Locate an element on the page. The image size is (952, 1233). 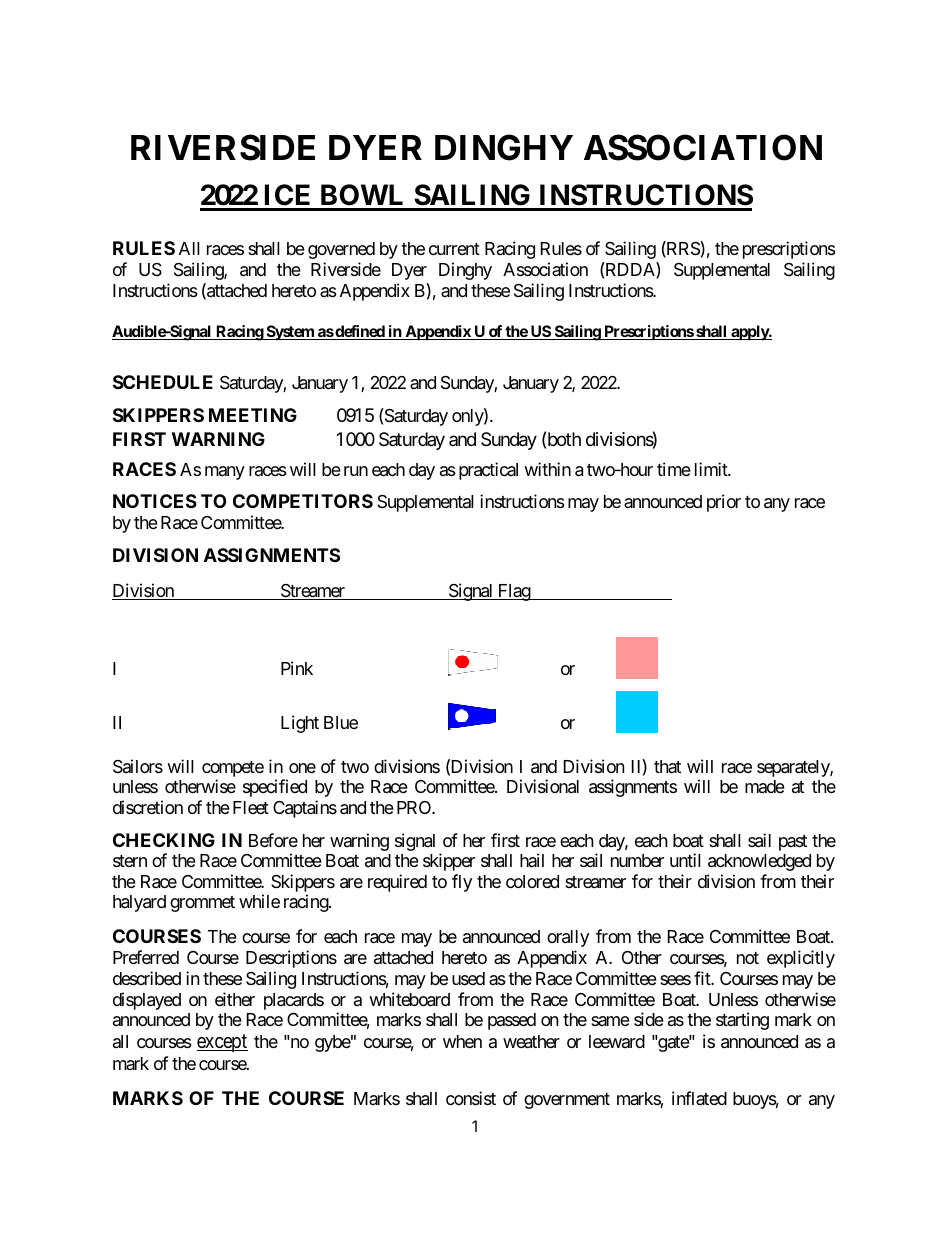
limit is located at coordinates (712, 469).
